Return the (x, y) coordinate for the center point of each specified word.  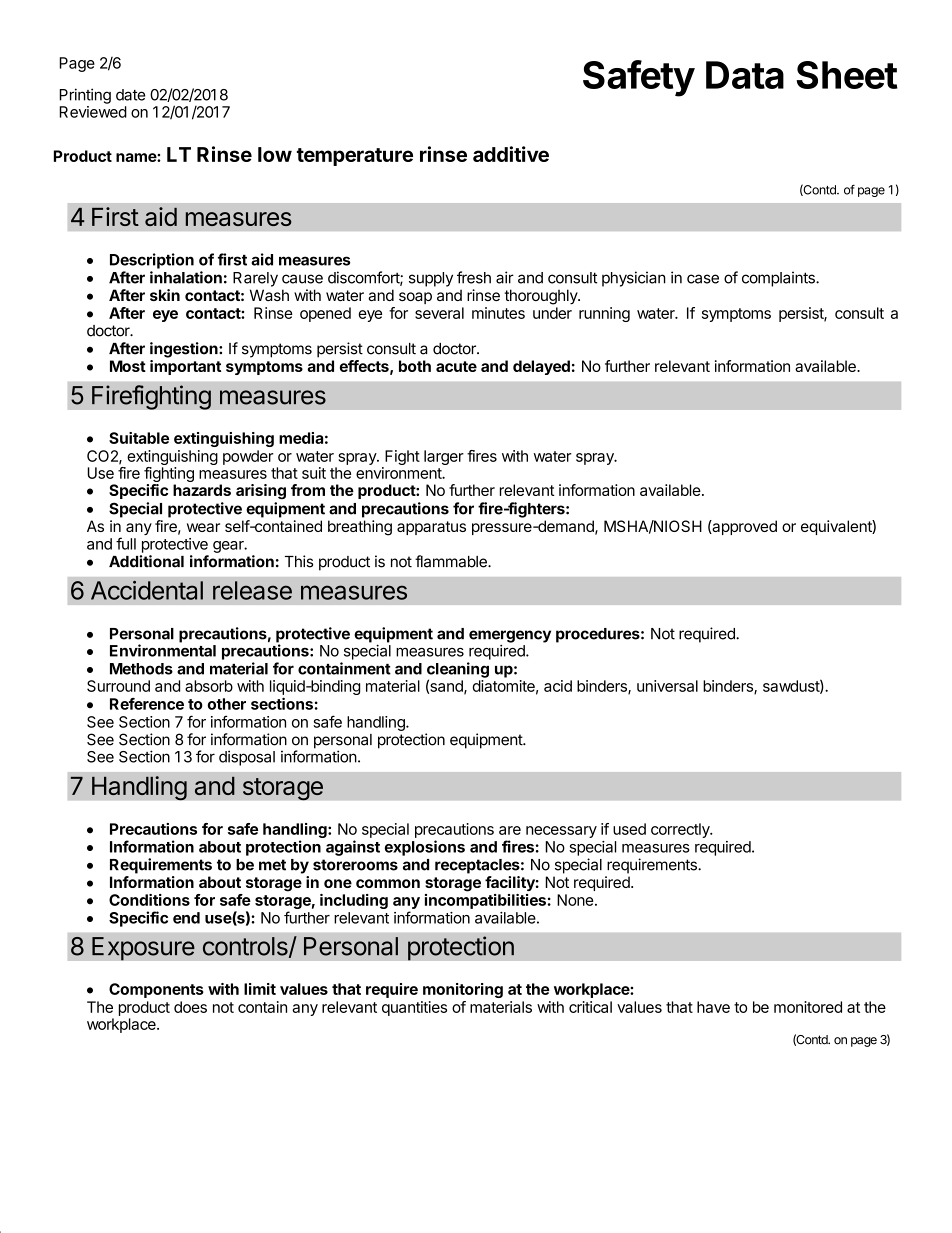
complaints (779, 279)
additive (511, 154)
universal (667, 686)
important (185, 367)
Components (156, 990)
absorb (209, 686)
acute (456, 366)
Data (745, 75)
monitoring (463, 990)
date (130, 95)
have (713, 1007)
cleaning (458, 671)
